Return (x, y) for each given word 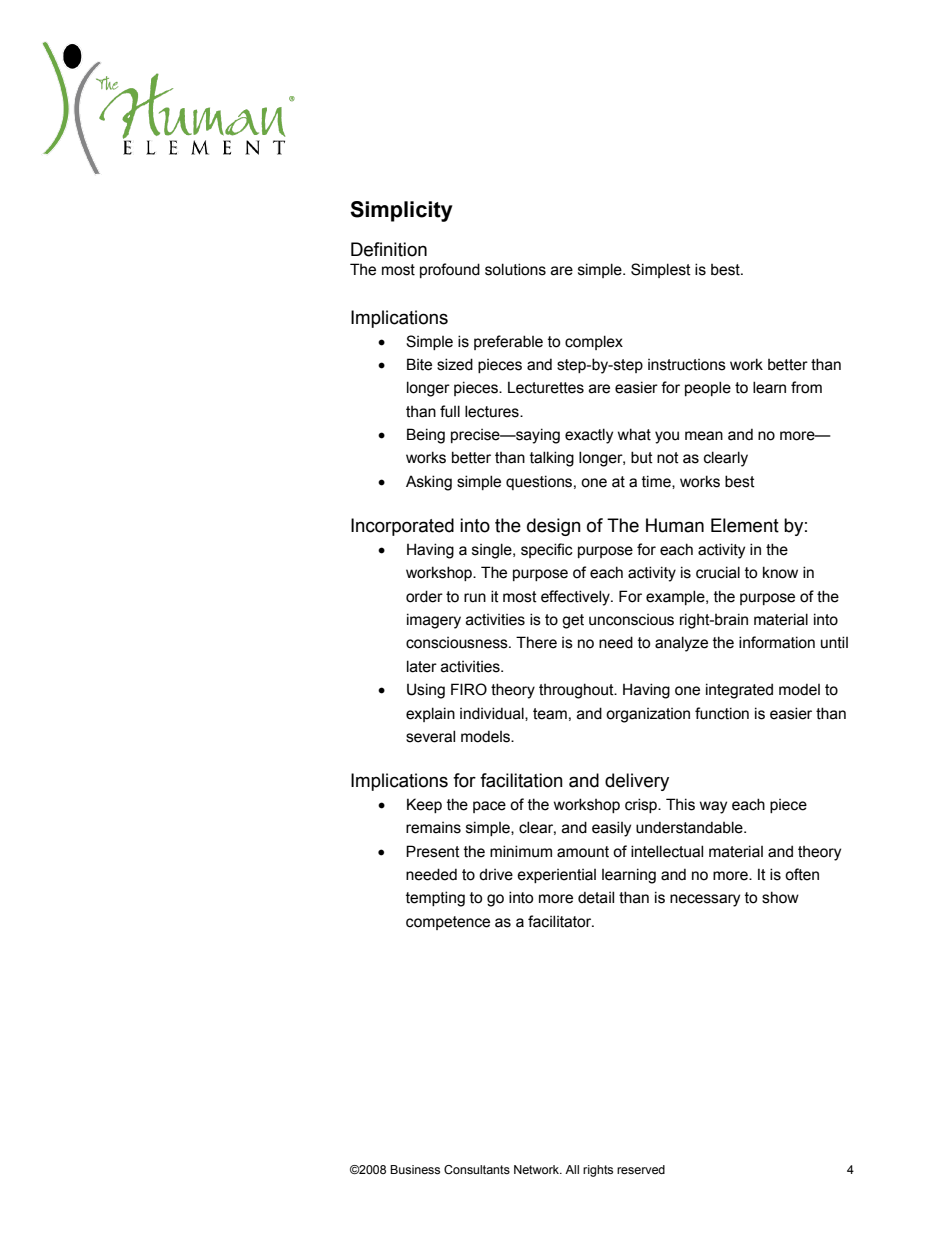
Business (415, 1169)
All (572, 1169)
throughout (577, 691)
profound (450, 270)
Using (426, 691)
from (806, 387)
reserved (641, 1169)
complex (594, 342)
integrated (739, 691)
